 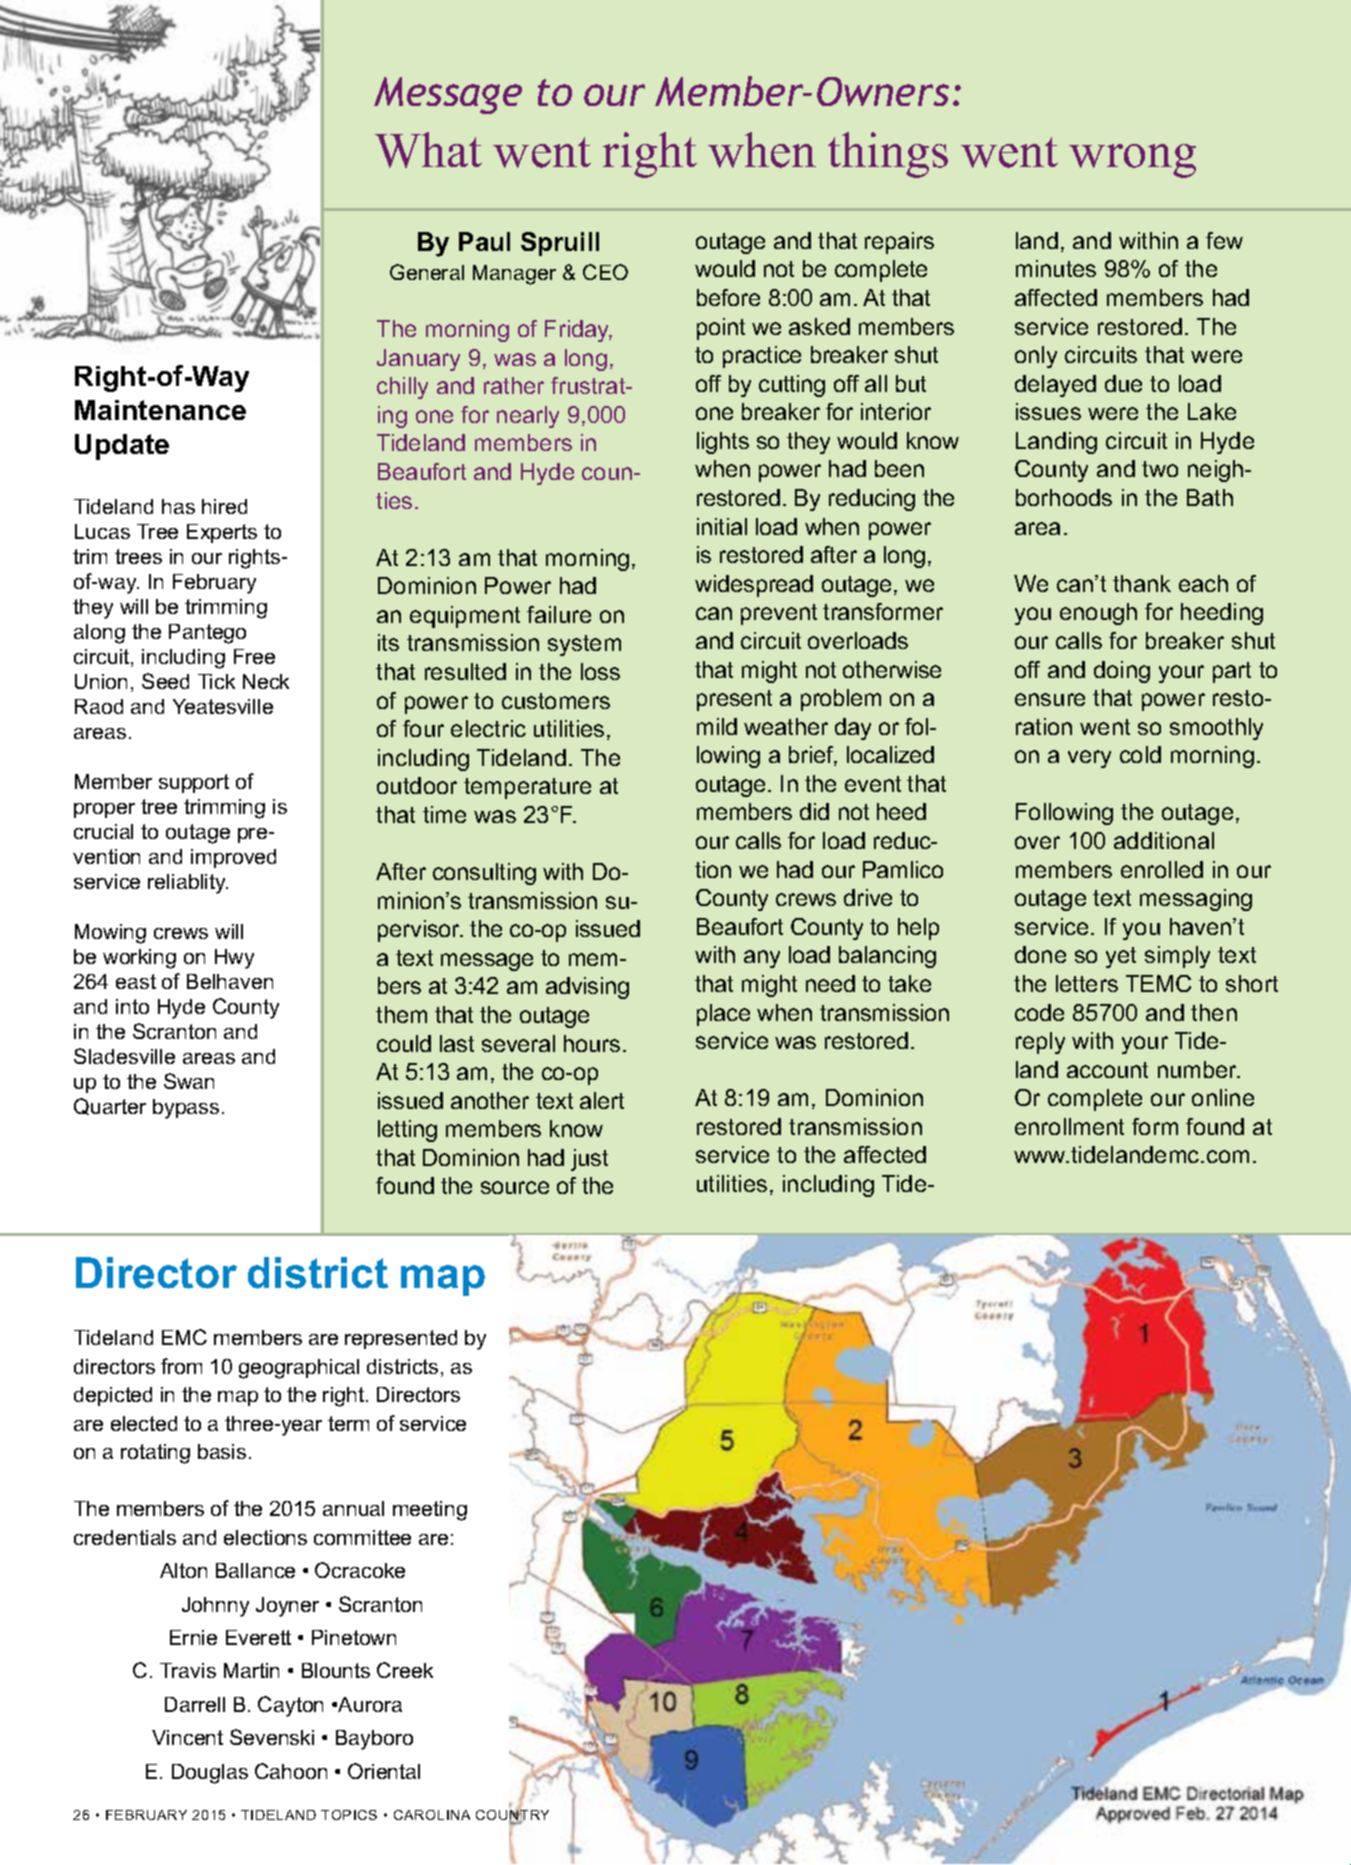 What do you see at coordinates (1069, 1126) in the image?
I see `enrollment` at bounding box center [1069, 1126].
